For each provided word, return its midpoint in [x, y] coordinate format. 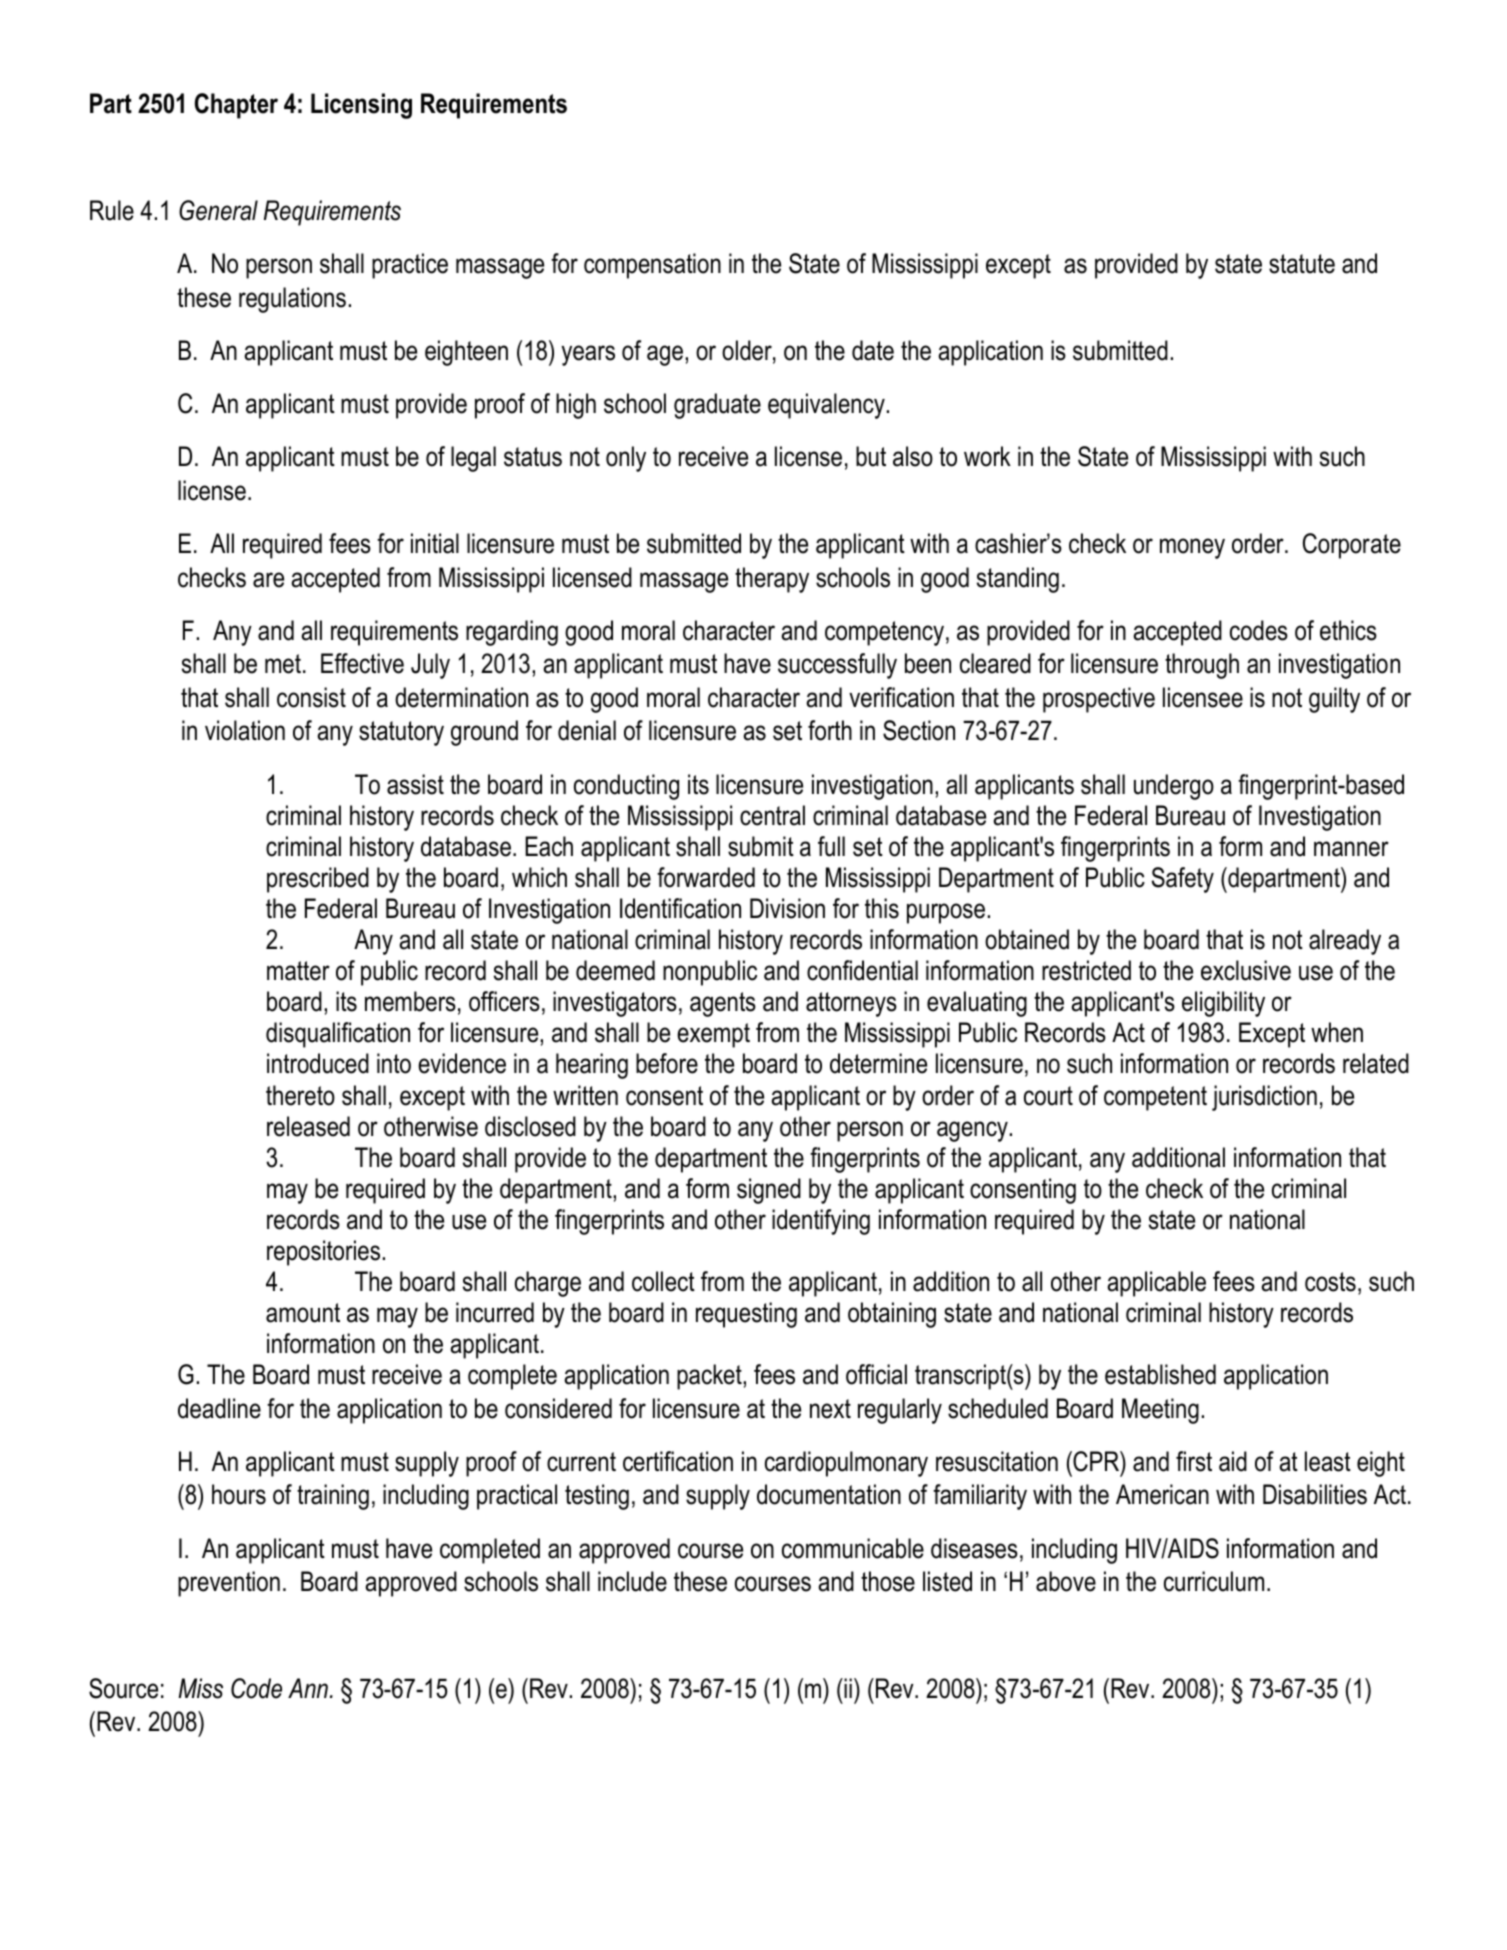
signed [769, 1191]
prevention [229, 1584]
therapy [772, 580]
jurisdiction [1264, 1098]
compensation [652, 266]
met [283, 664]
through [1202, 666]
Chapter [236, 106]
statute [1302, 264]
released [308, 1126]
